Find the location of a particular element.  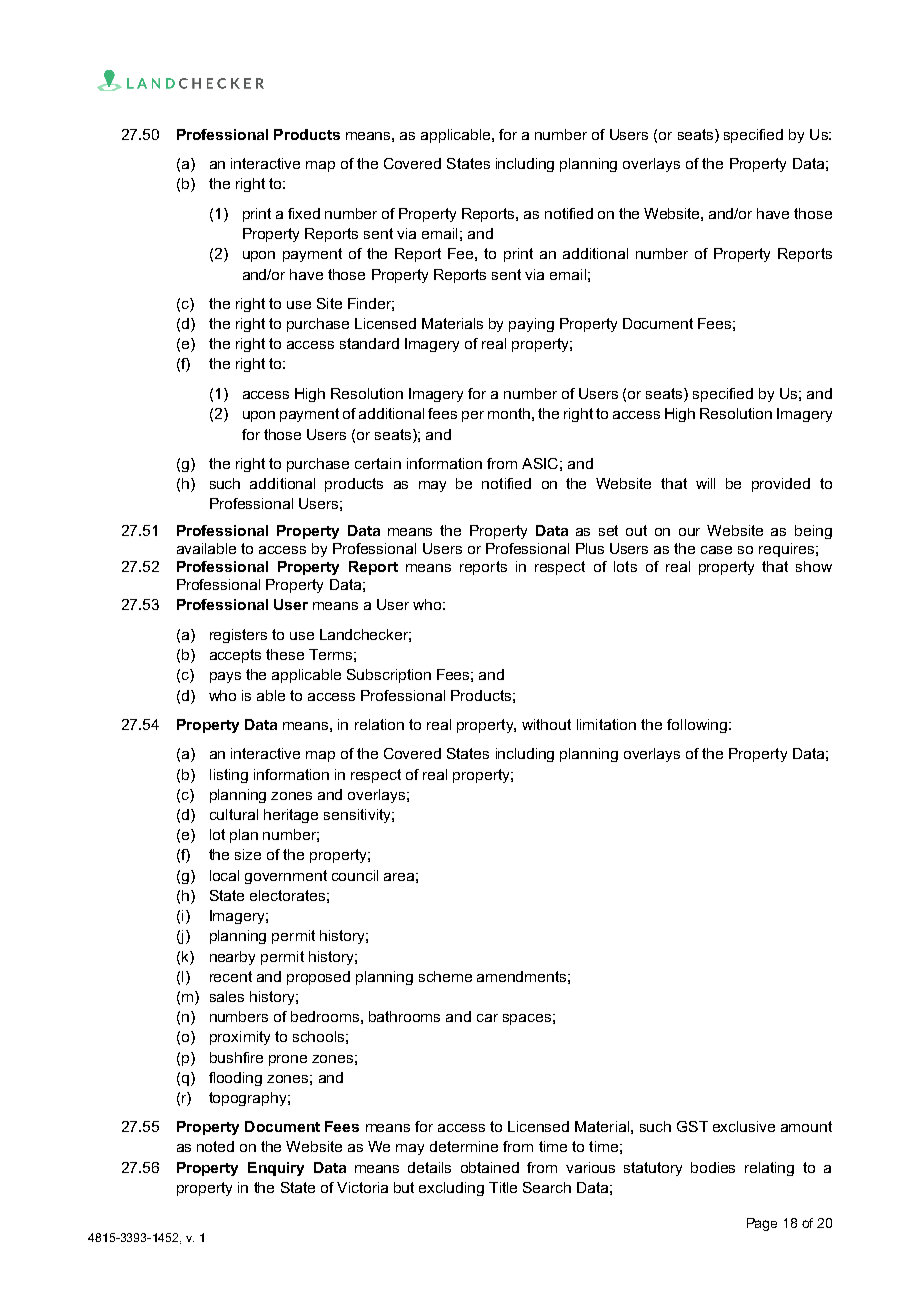

following is located at coordinates (697, 726).
